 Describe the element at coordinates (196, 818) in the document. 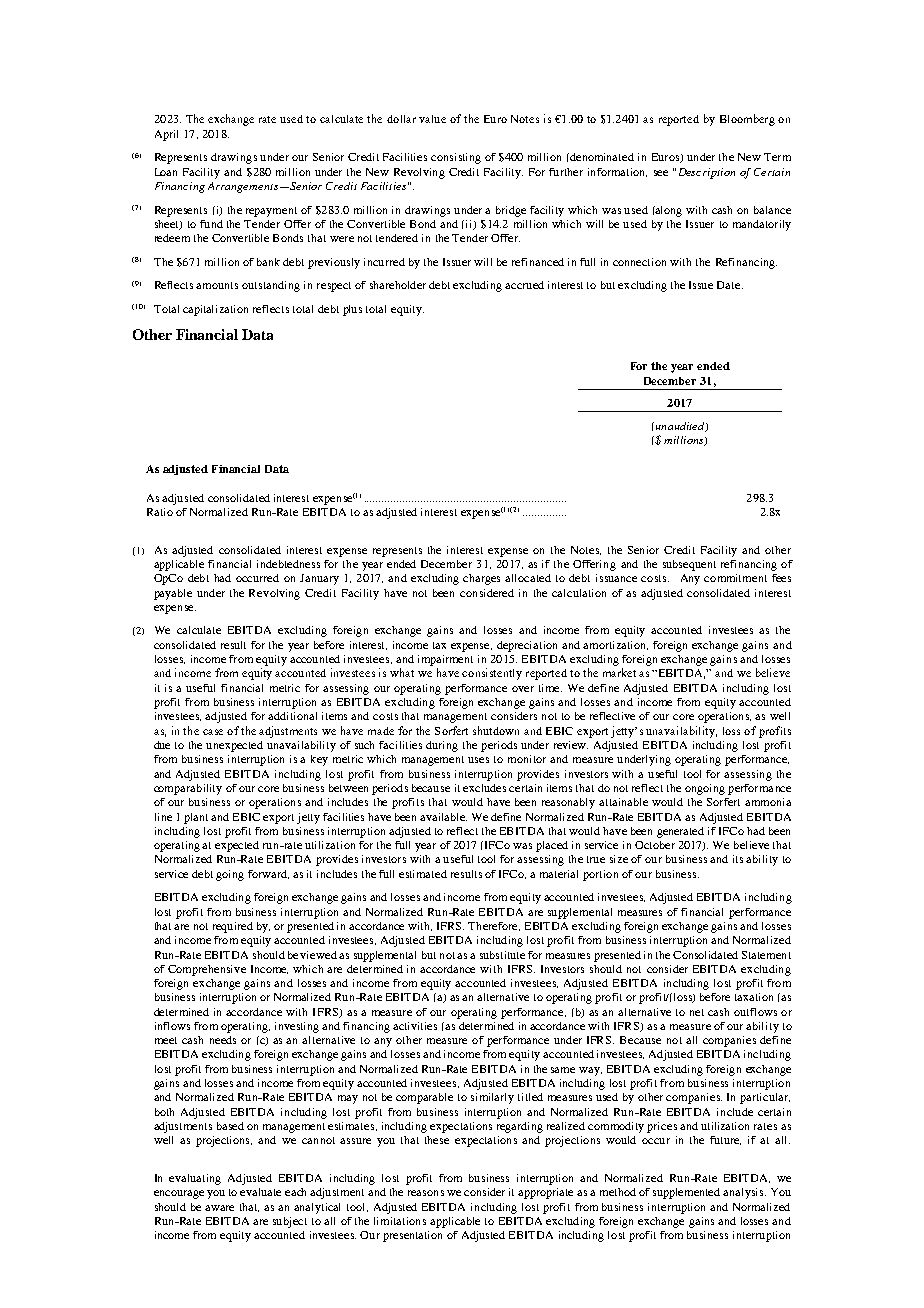

I see `plant` at that location.
